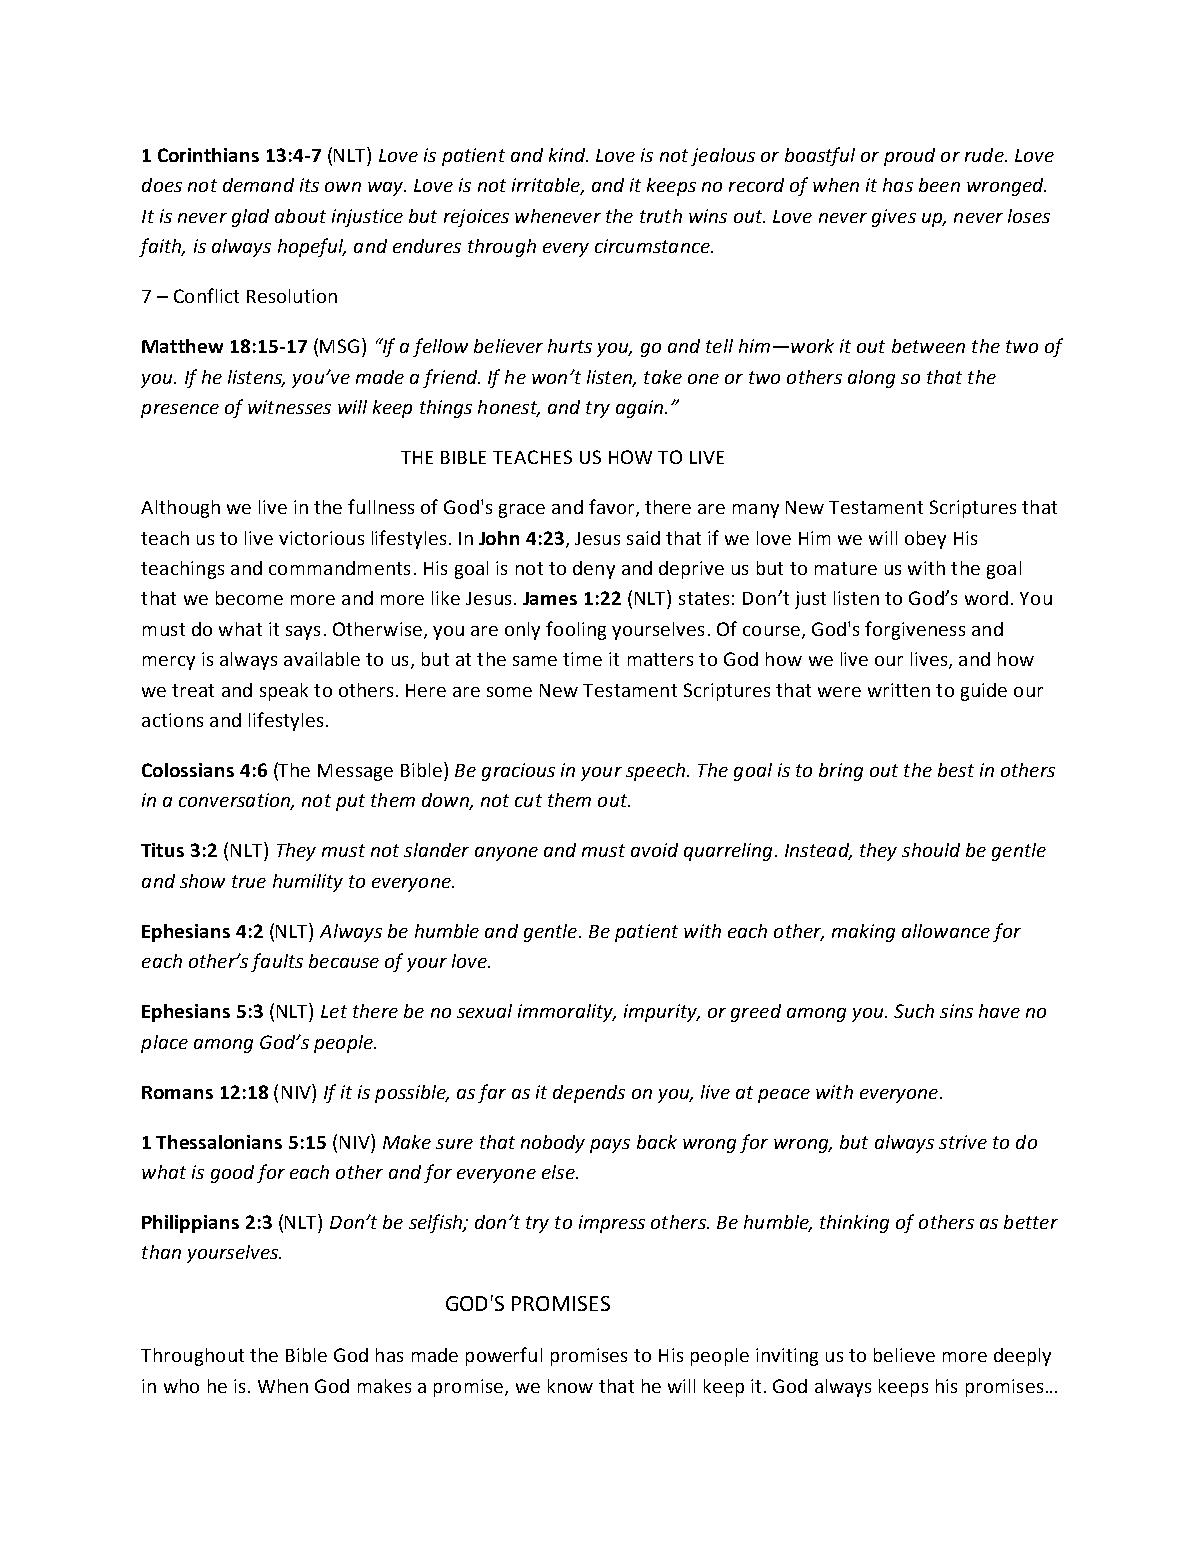  What do you see at coordinates (613, 508) in the document?
I see `favor` at bounding box center [613, 508].
